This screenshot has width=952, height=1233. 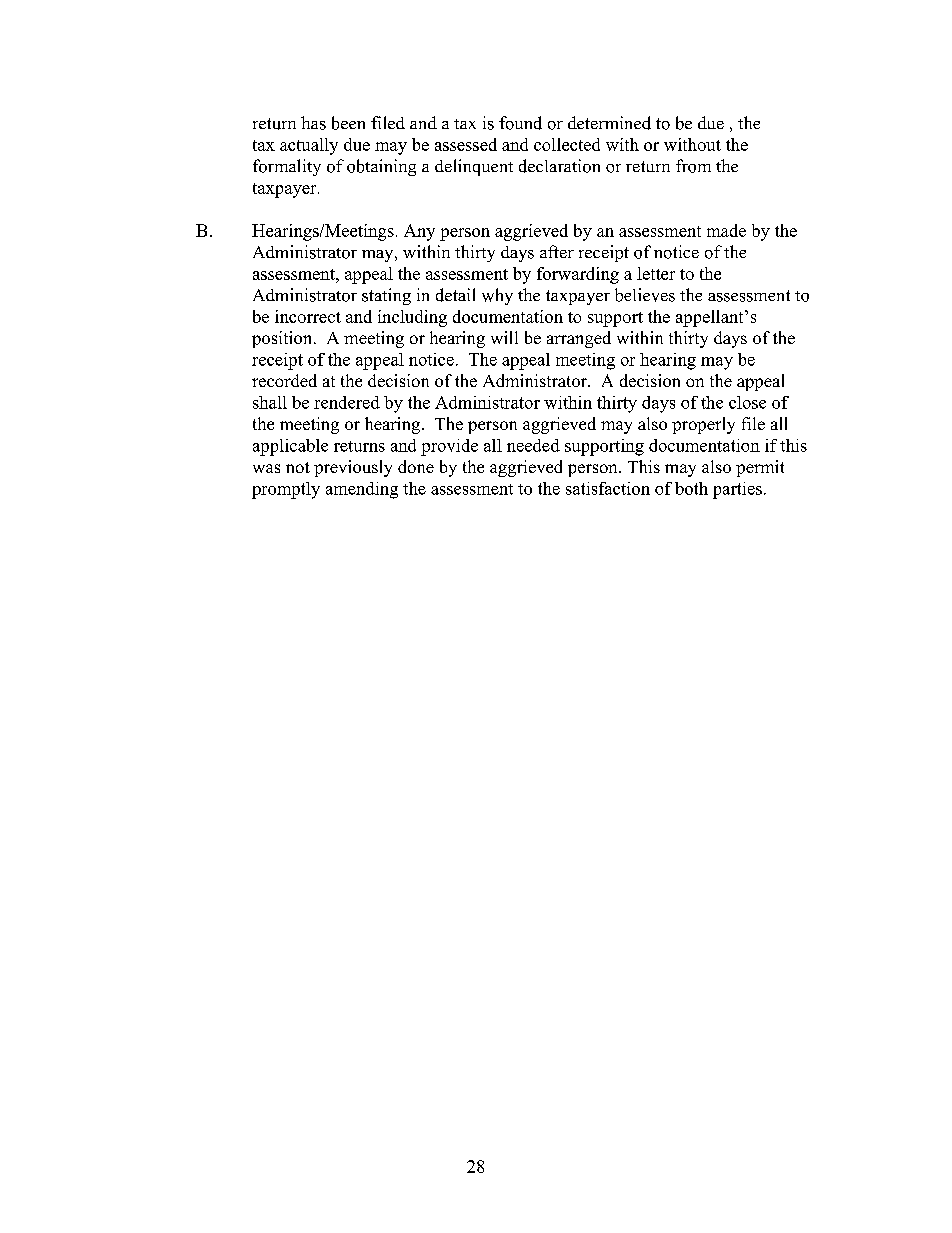 What do you see at coordinates (497, 296) in the screenshot?
I see `why` at bounding box center [497, 296].
